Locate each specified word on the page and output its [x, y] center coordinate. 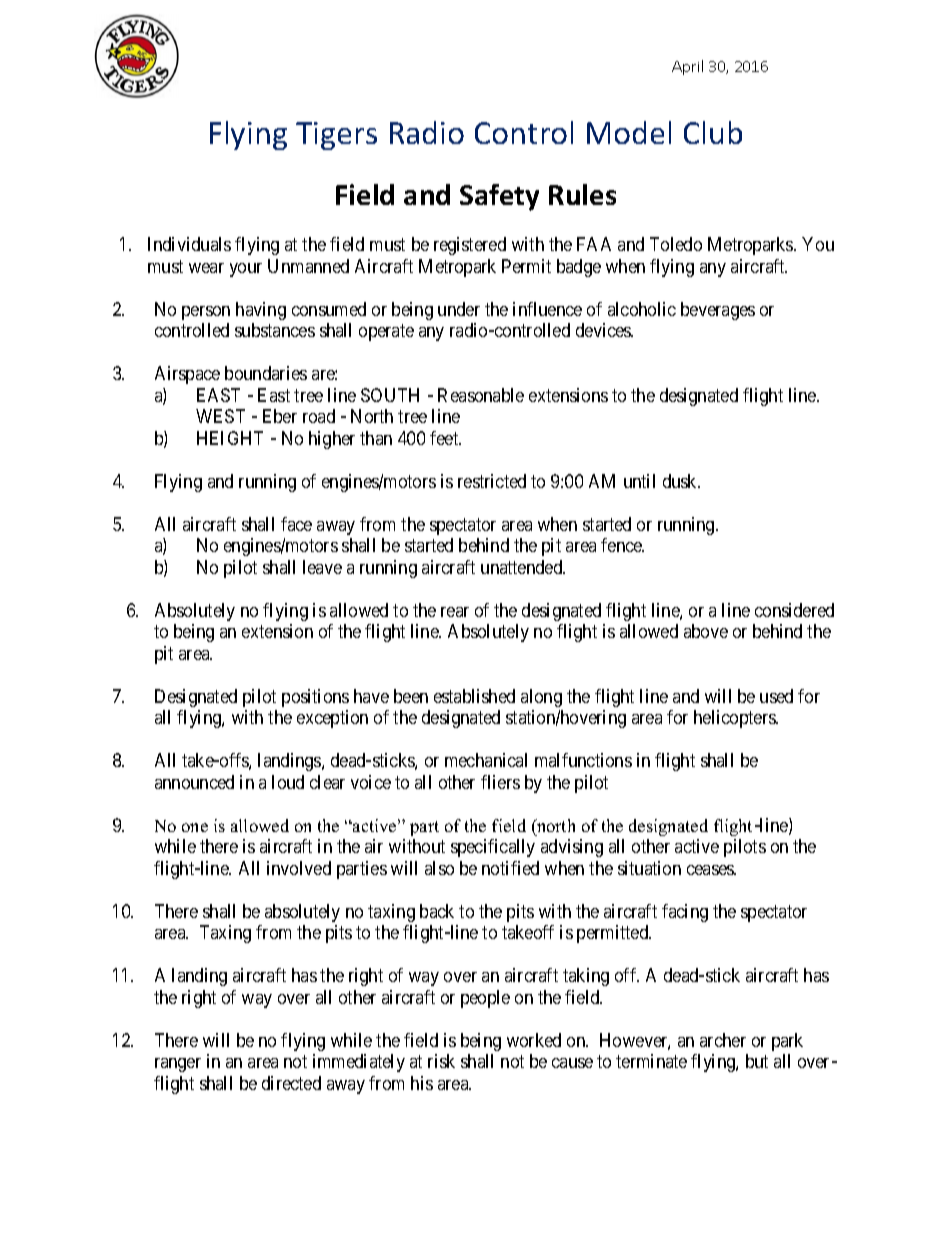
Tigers [336, 136]
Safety [499, 197]
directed [291, 1083]
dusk [681, 481]
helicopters [735, 719]
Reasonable [481, 395]
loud [288, 782]
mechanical [486, 760]
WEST [220, 416]
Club [713, 132]
